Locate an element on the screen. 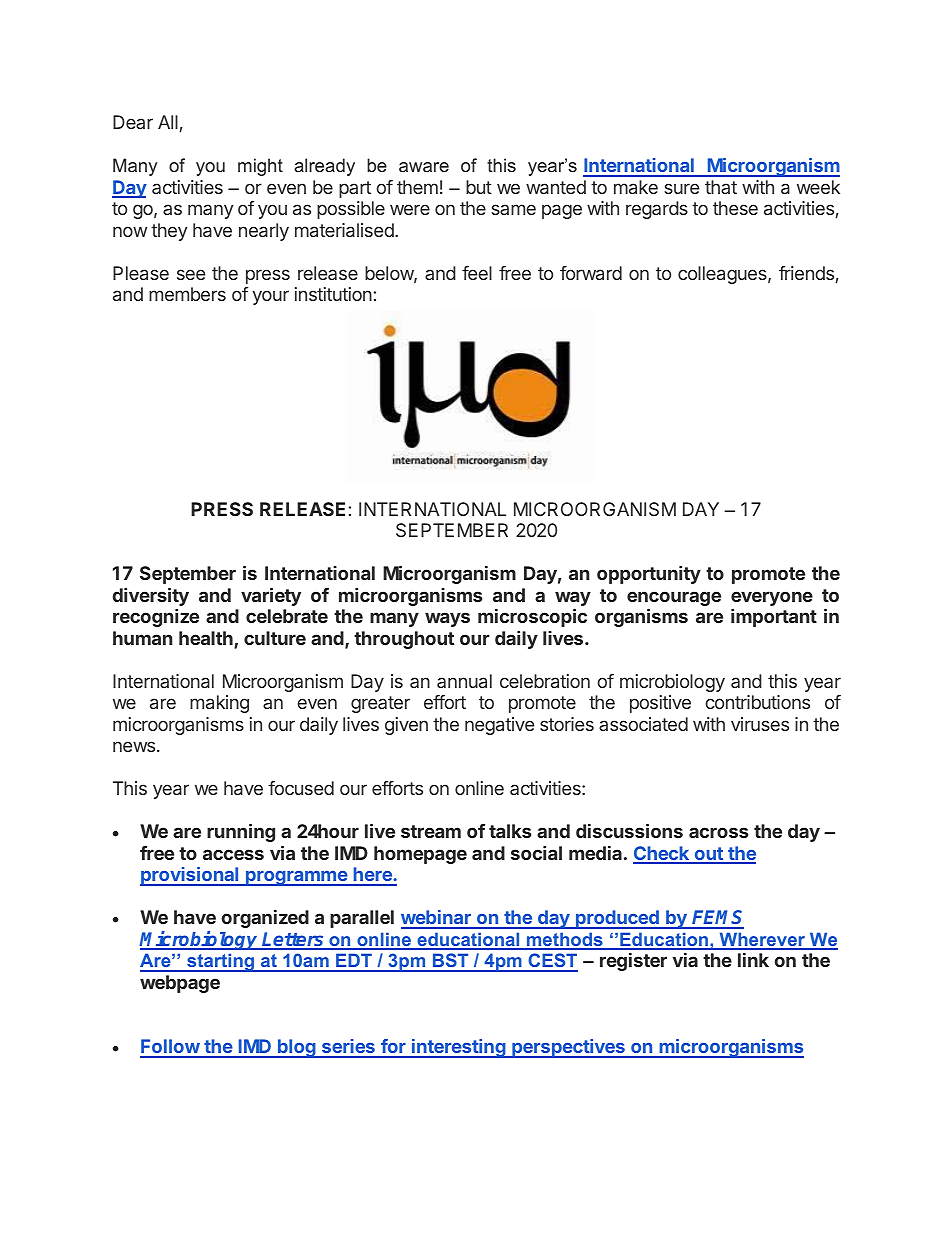 This screenshot has height=1233, width=952. viruses is located at coordinates (760, 724).
